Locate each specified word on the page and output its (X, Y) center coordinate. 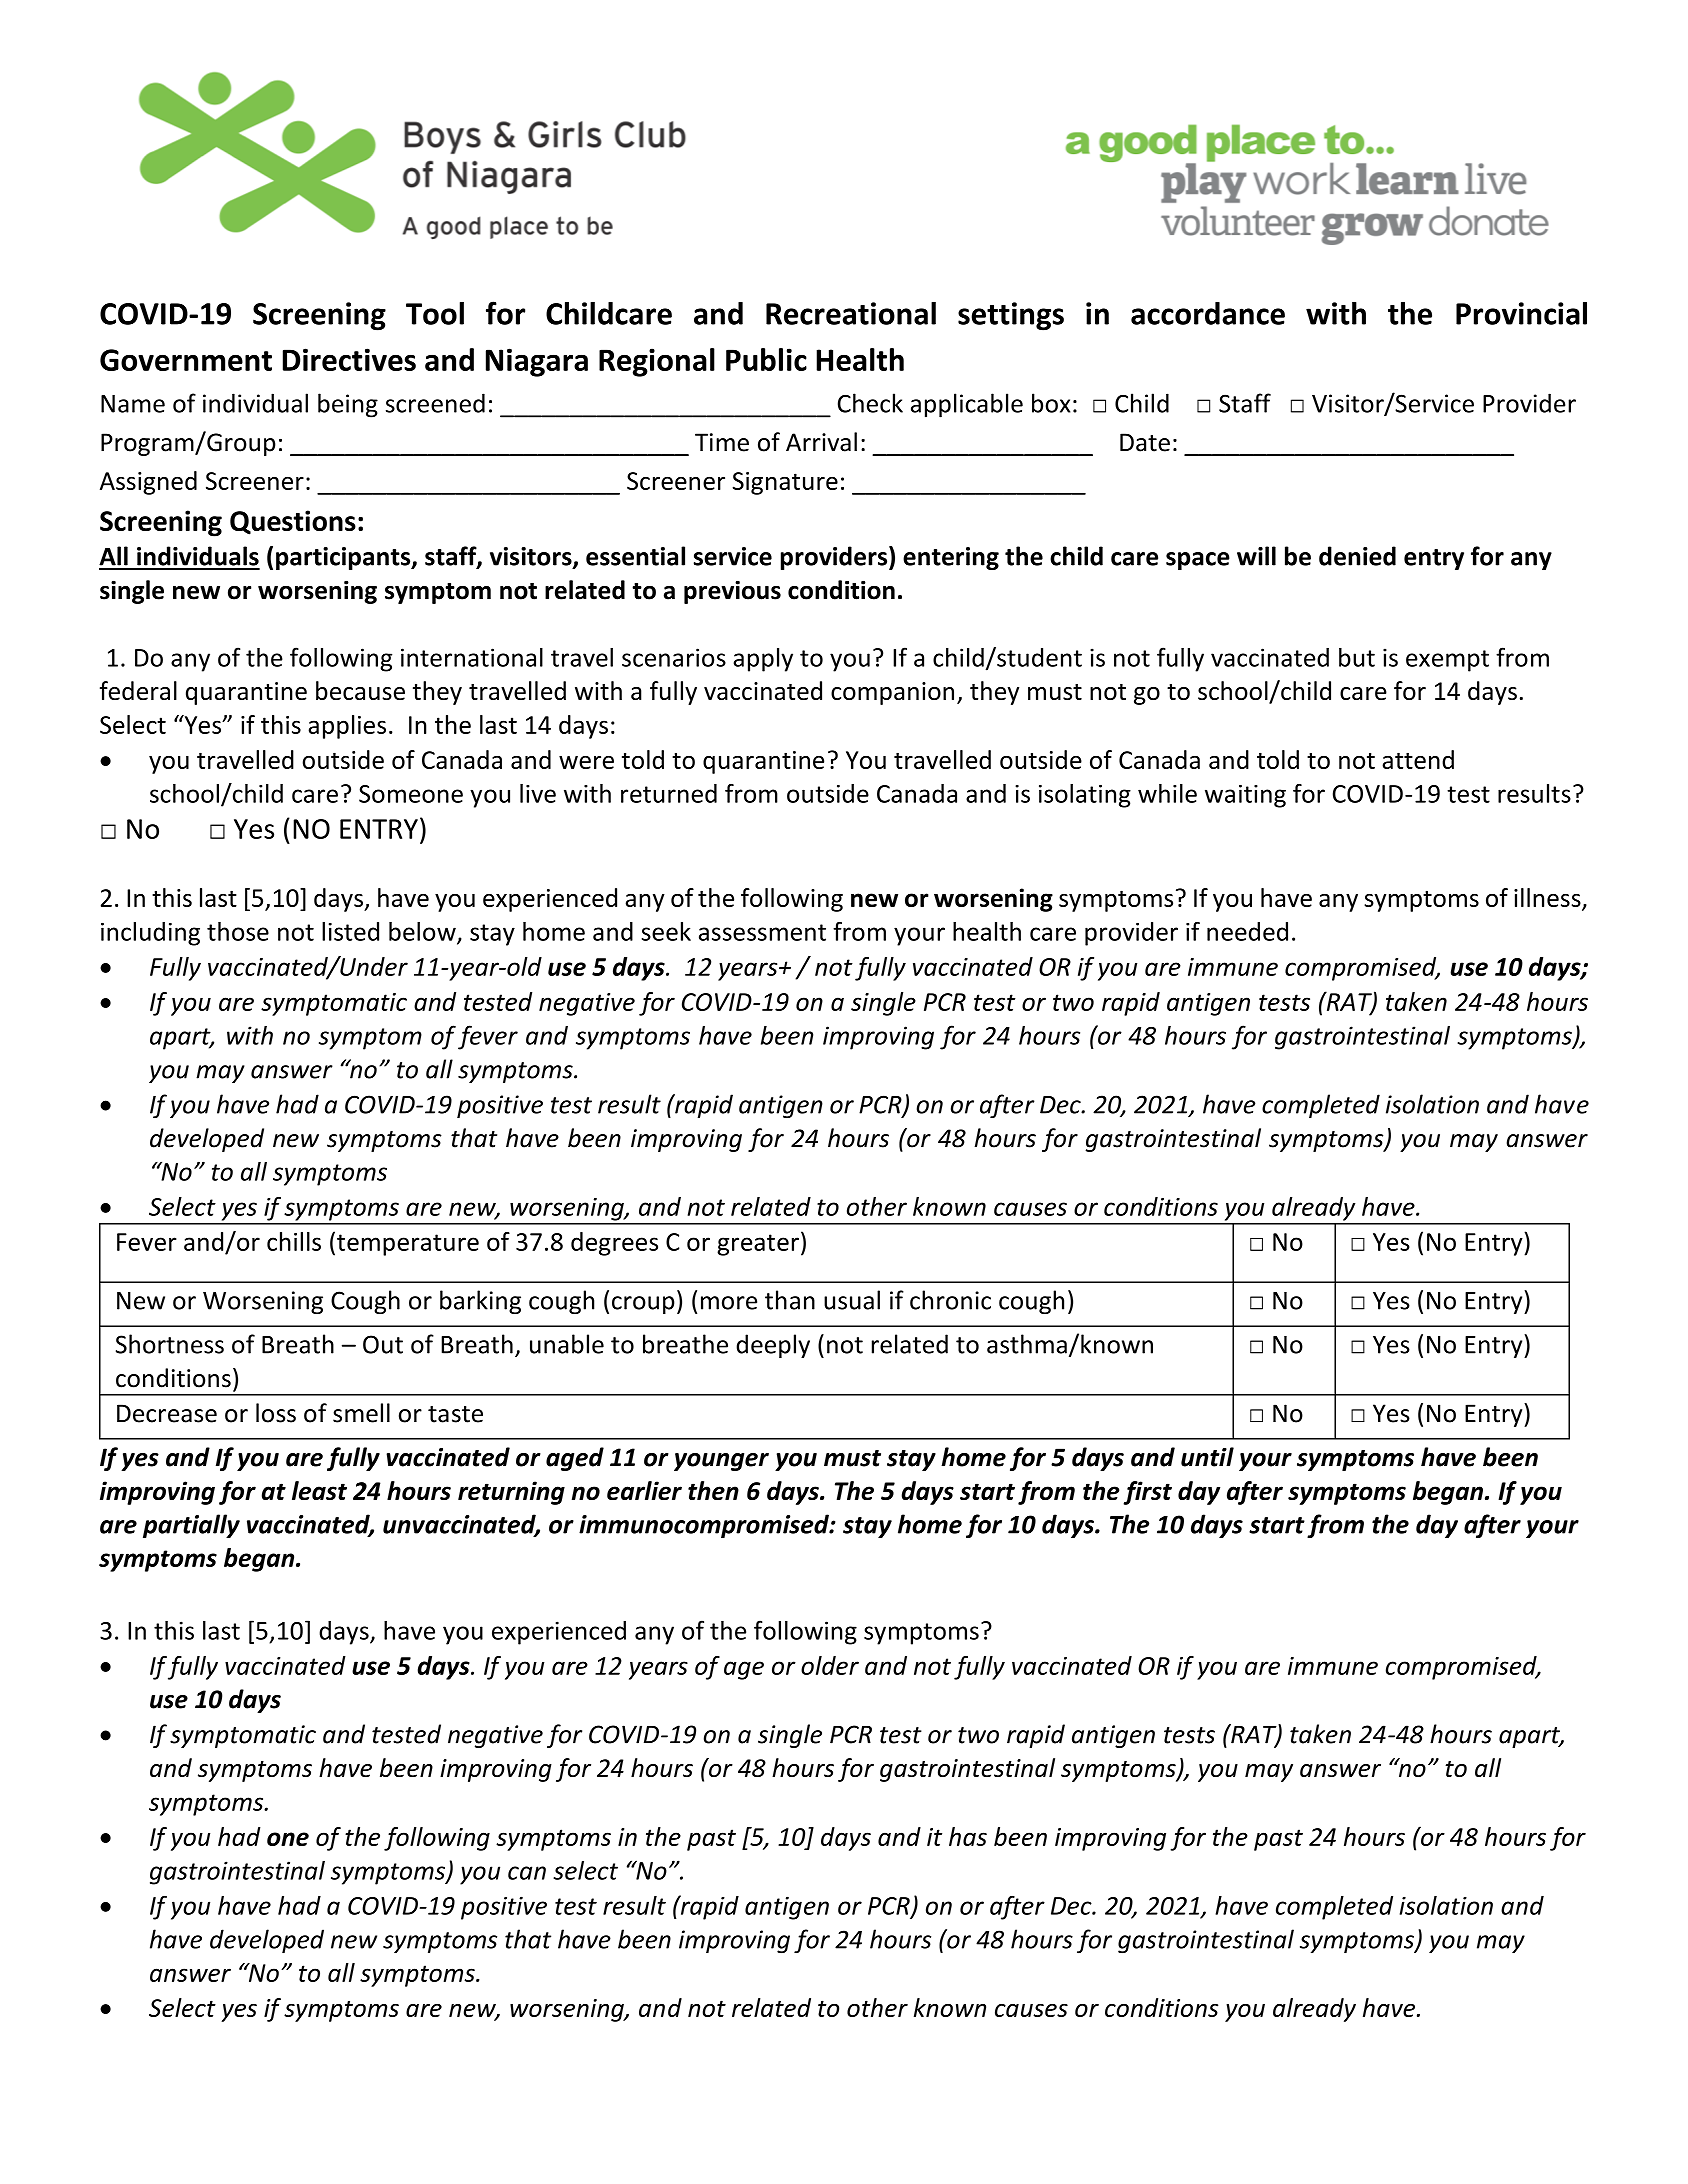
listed (350, 931)
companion (892, 693)
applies (347, 727)
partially (191, 1526)
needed (1247, 931)
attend (1418, 759)
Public (766, 359)
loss (276, 1413)
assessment (762, 932)
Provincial (1521, 313)
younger (721, 1462)
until (1207, 1457)
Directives (349, 359)
